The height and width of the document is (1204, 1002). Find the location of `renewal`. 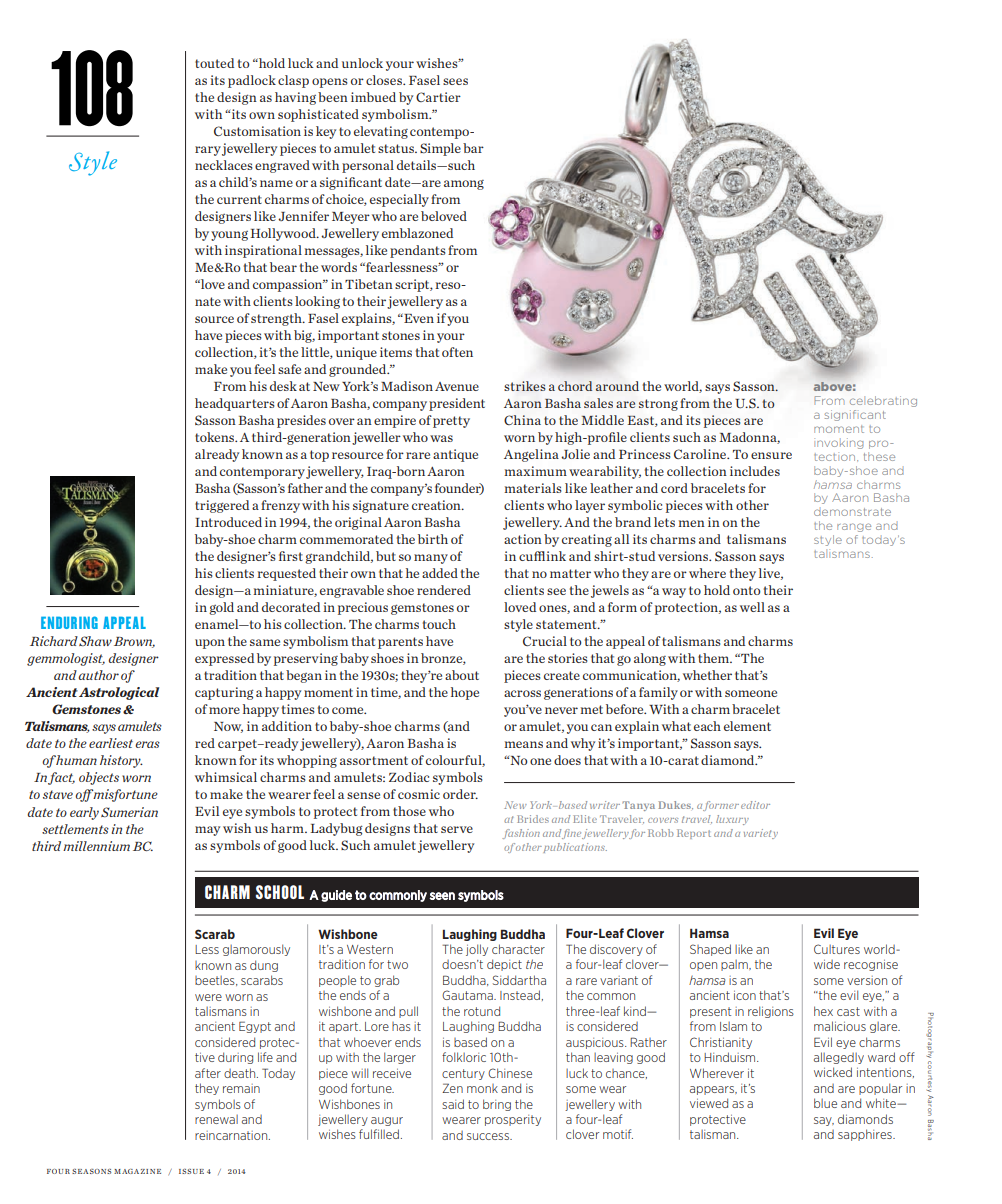

renewal is located at coordinates (216, 1119).
